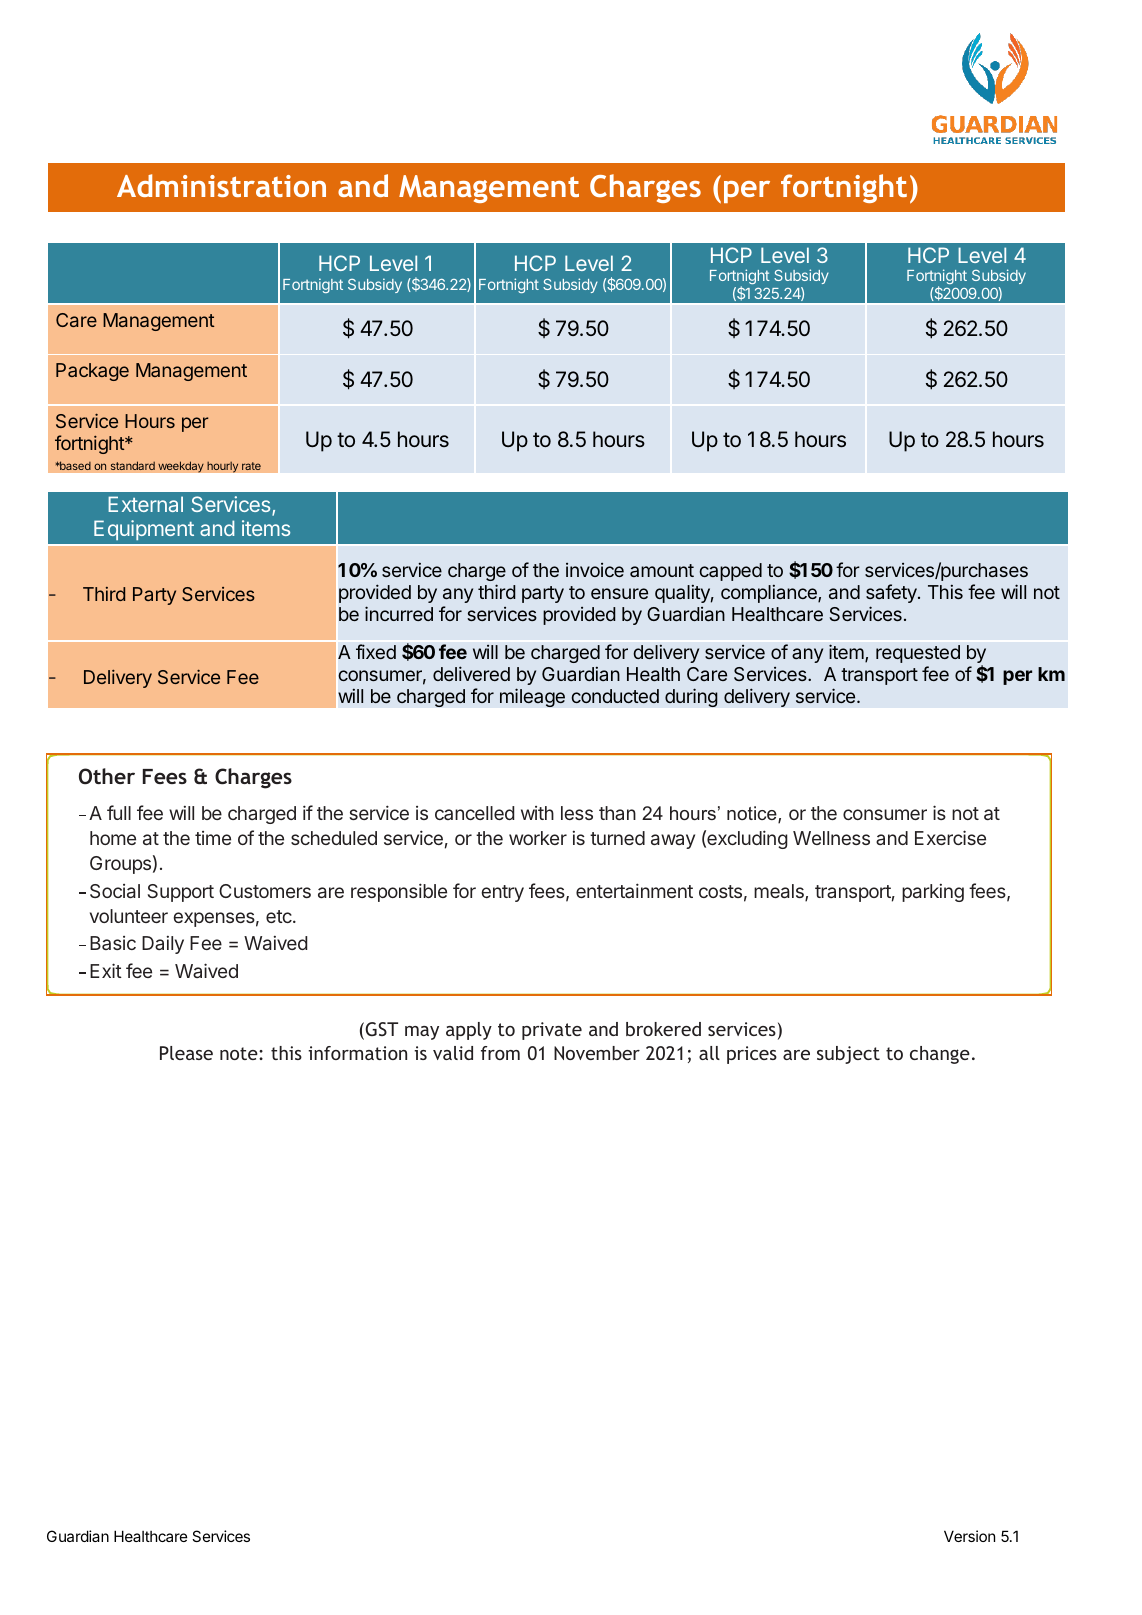 Image resolution: width=1142 pixels, height=1615 pixels. Describe the element at coordinates (107, 776) in the page. I see `Other` at that location.
